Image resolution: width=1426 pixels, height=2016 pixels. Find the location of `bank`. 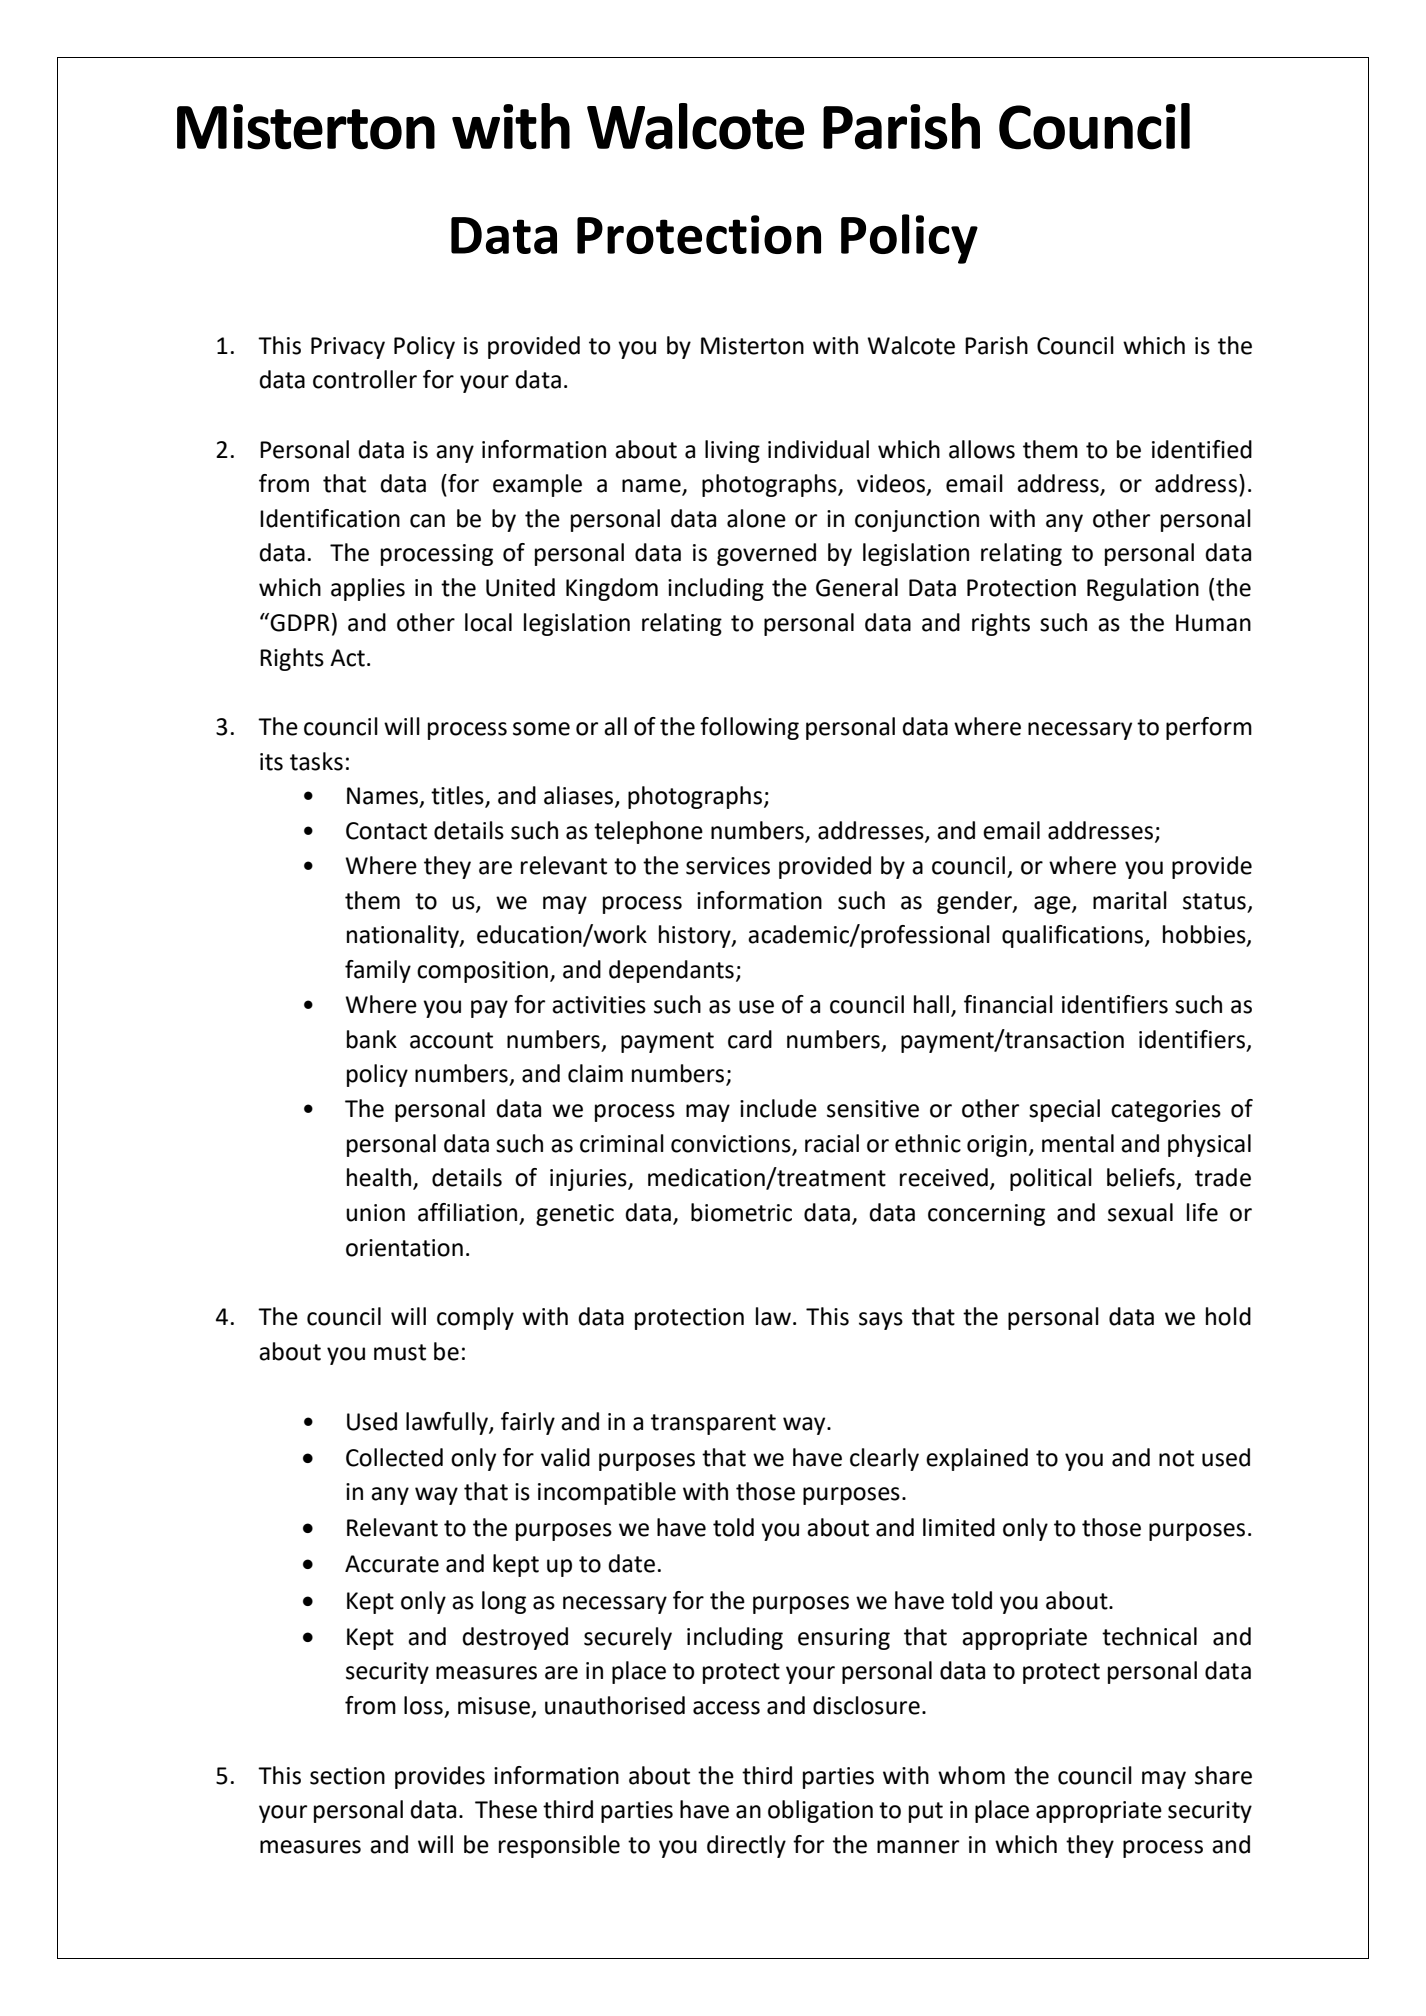

bank is located at coordinates (372, 1039).
